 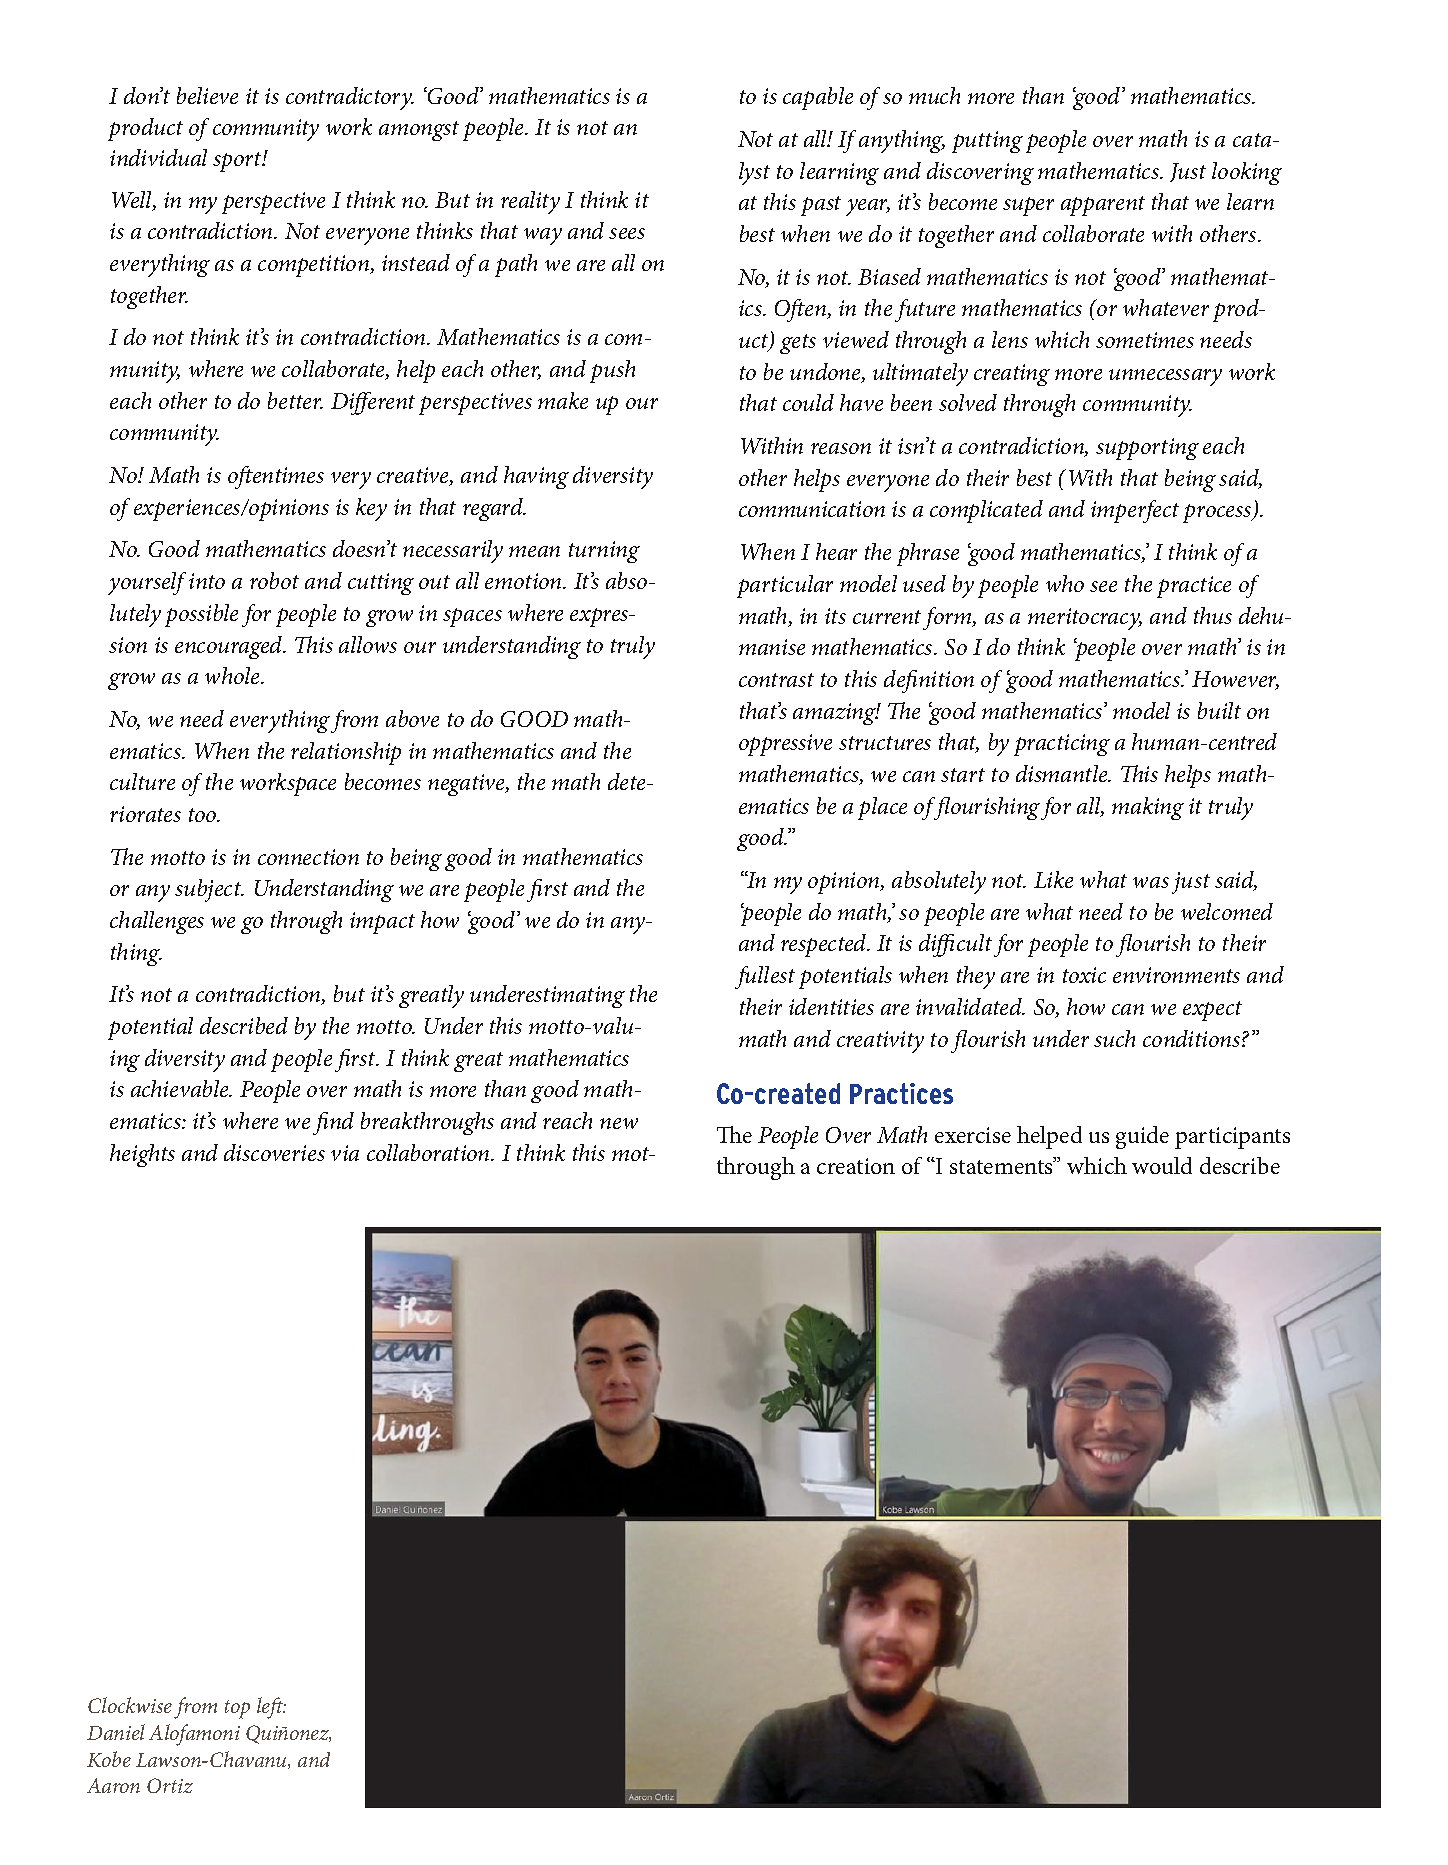 What do you see at coordinates (1085, 619) in the image?
I see `meritocracy` at bounding box center [1085, 619].
